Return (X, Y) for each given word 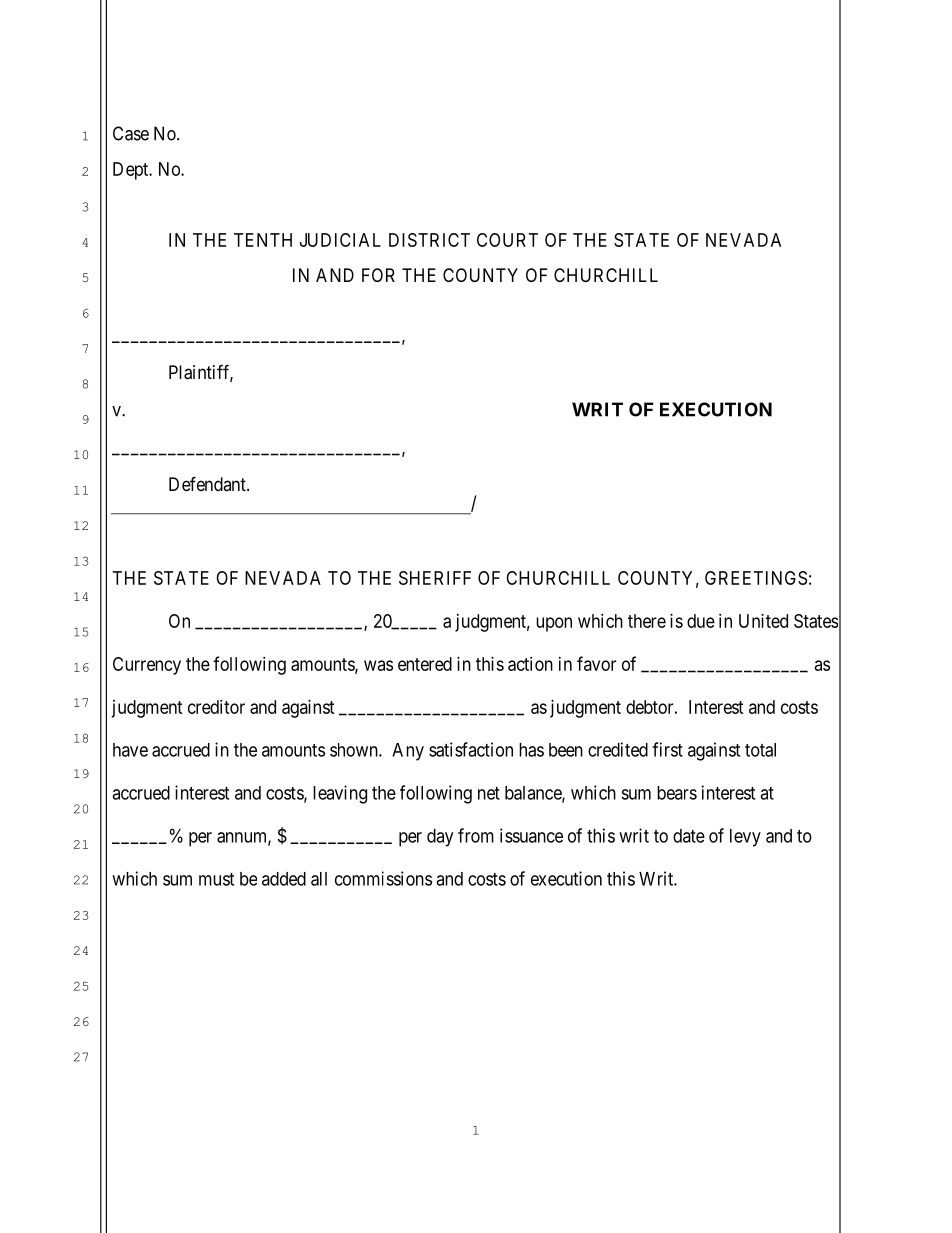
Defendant (208, 483)
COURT (507, 240)
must (216, 879)
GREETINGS (756, 578)
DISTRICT (429, 240)
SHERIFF (435, 578)
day (440, 838)
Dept (132, 171)
